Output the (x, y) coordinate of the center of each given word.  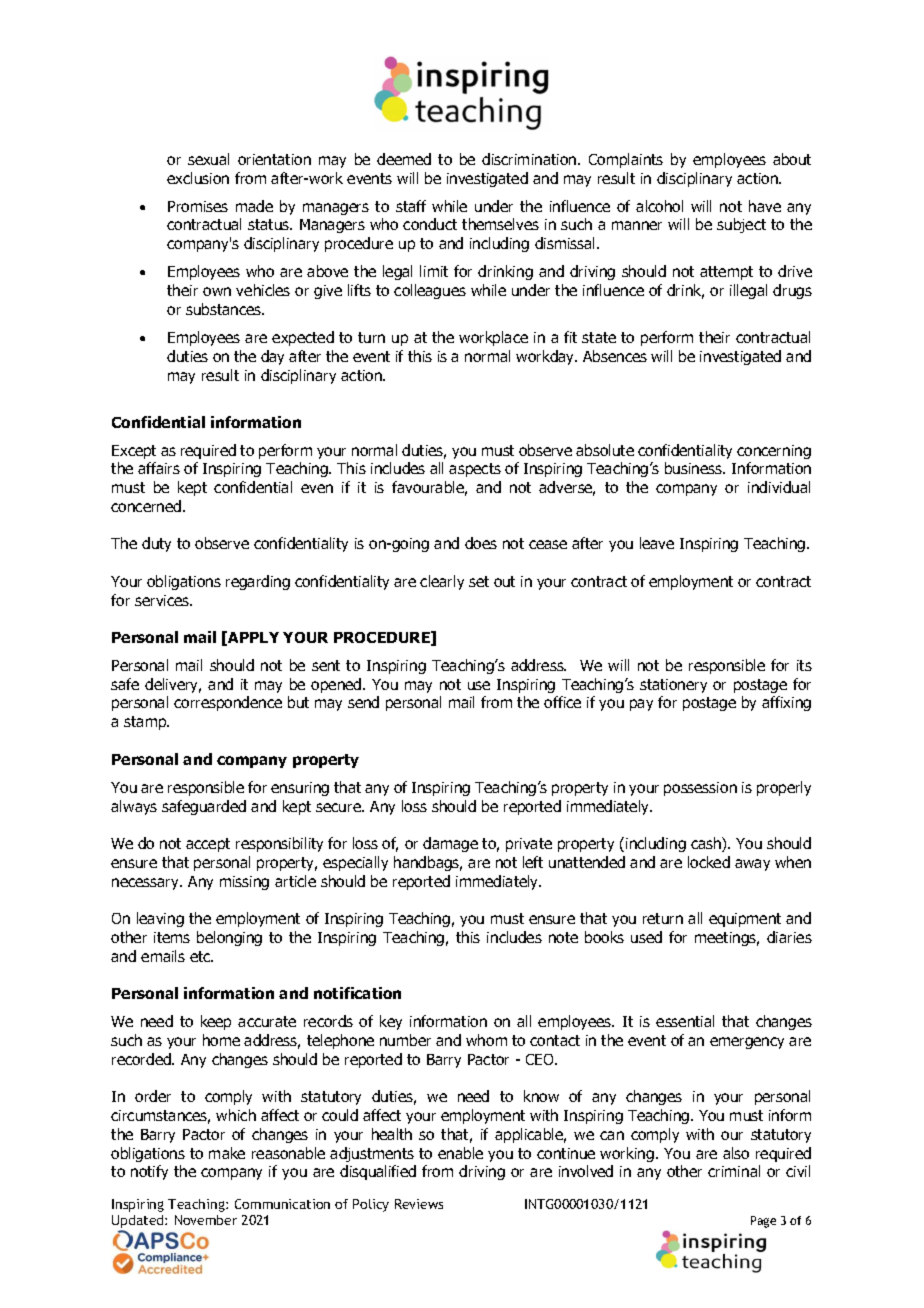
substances (225, 309)
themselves (500, 224)
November (206, 1220)
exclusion (198, 178)
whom (486, 1040)
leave (657, 543)
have (765, 206)
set (479, 581)
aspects (475, 470)
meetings (727, 939)
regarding (258, 582)
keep (216, 1022)
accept (208, 845)
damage (450, 844)
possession (700, 789)
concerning (774, 452)
